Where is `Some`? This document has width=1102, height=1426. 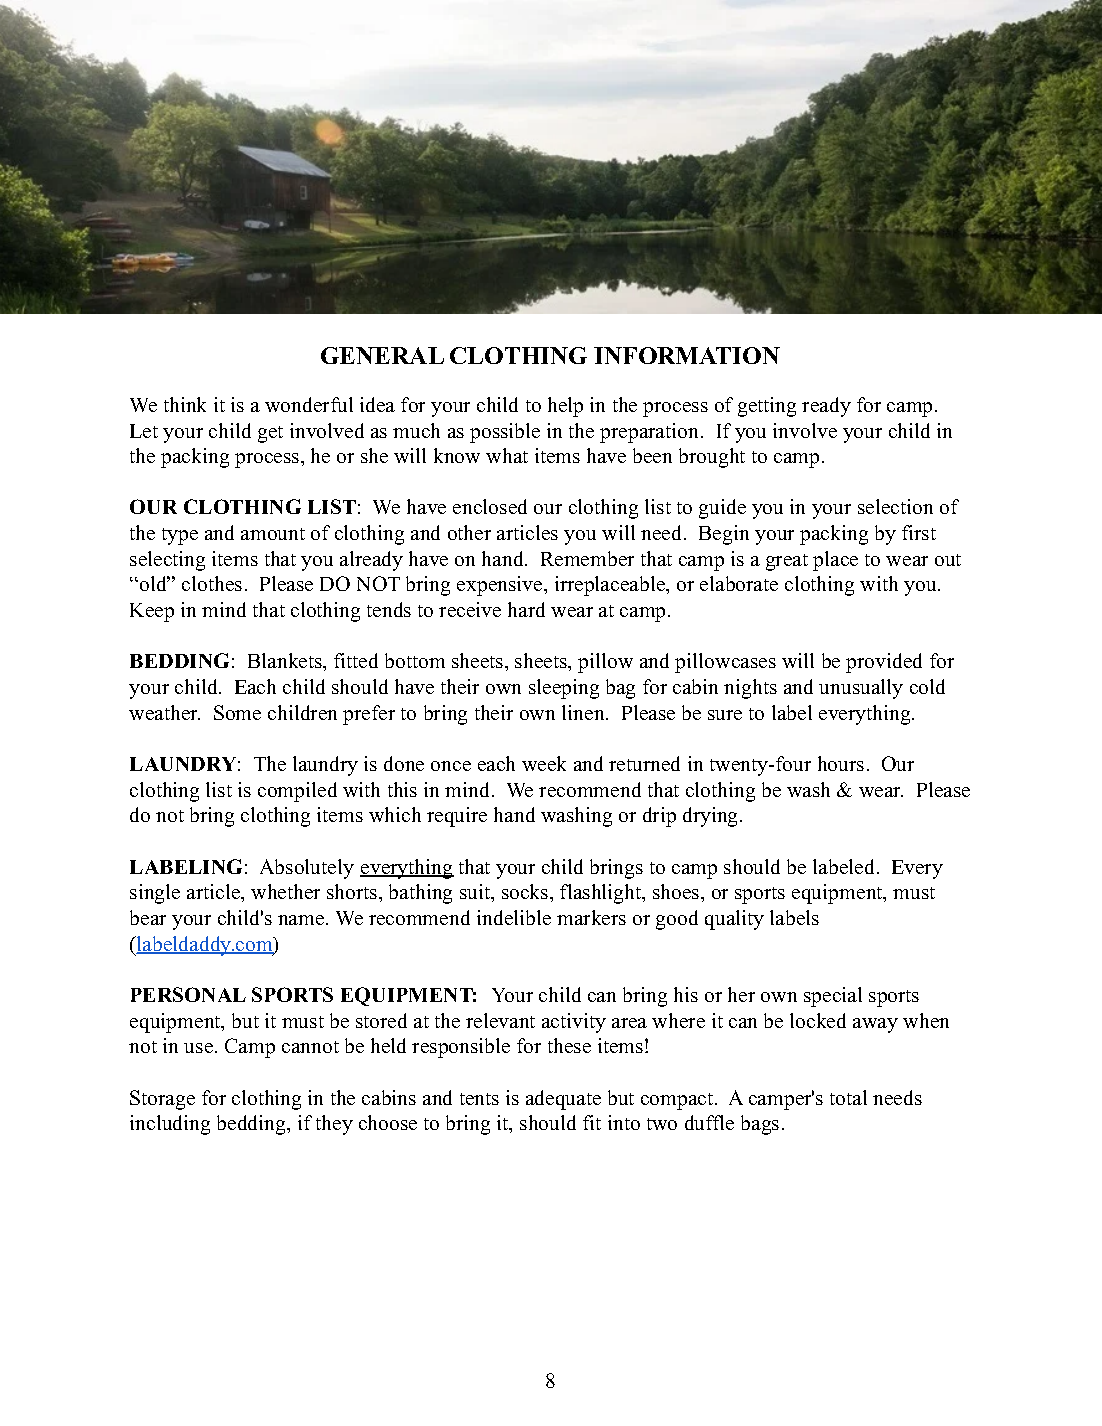
Some is located at coordinates (237, 712).
